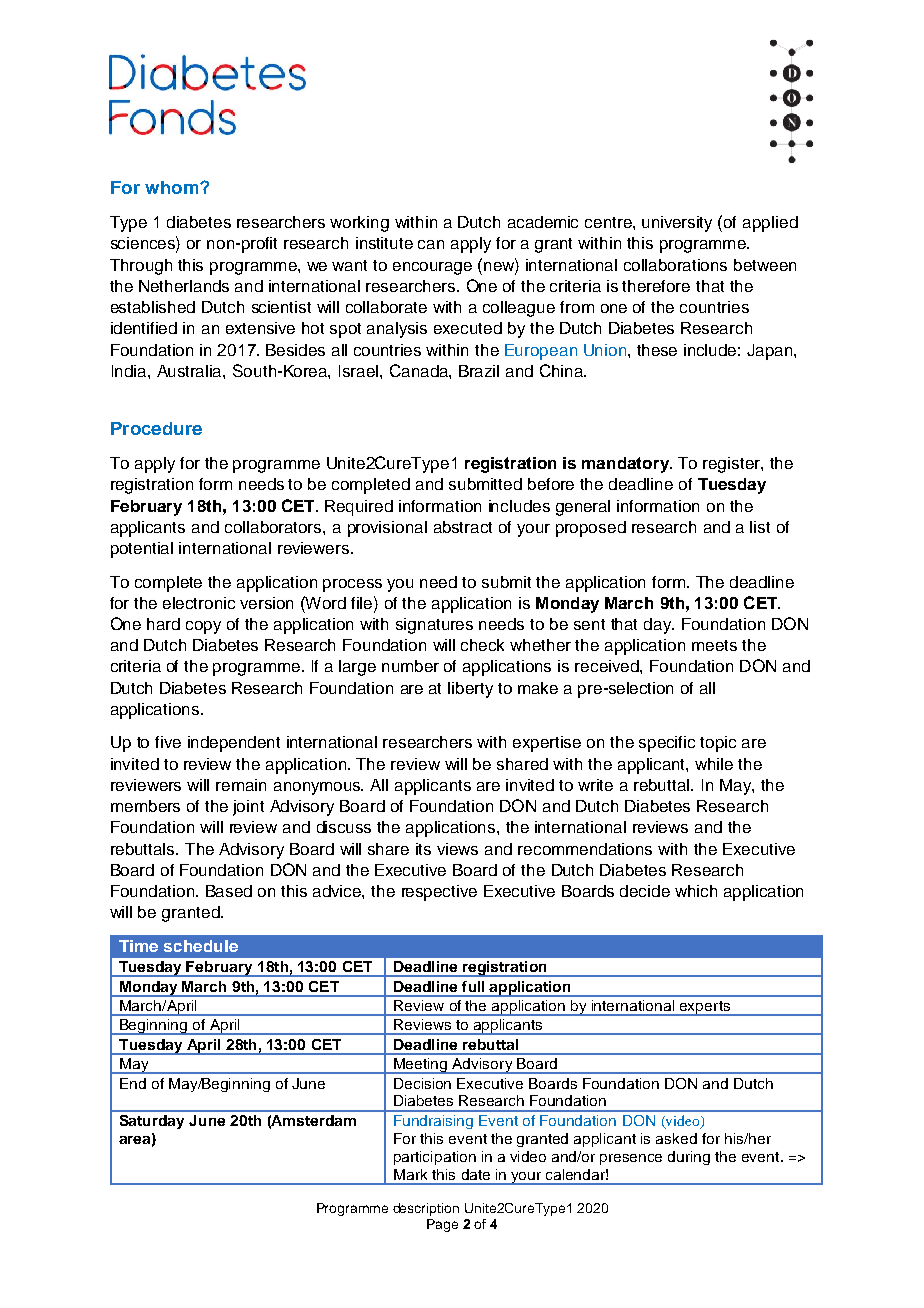  What do you see at coordinates (760, 527) in the screenshot?
I see `list` at bounding box center [760, 527].
